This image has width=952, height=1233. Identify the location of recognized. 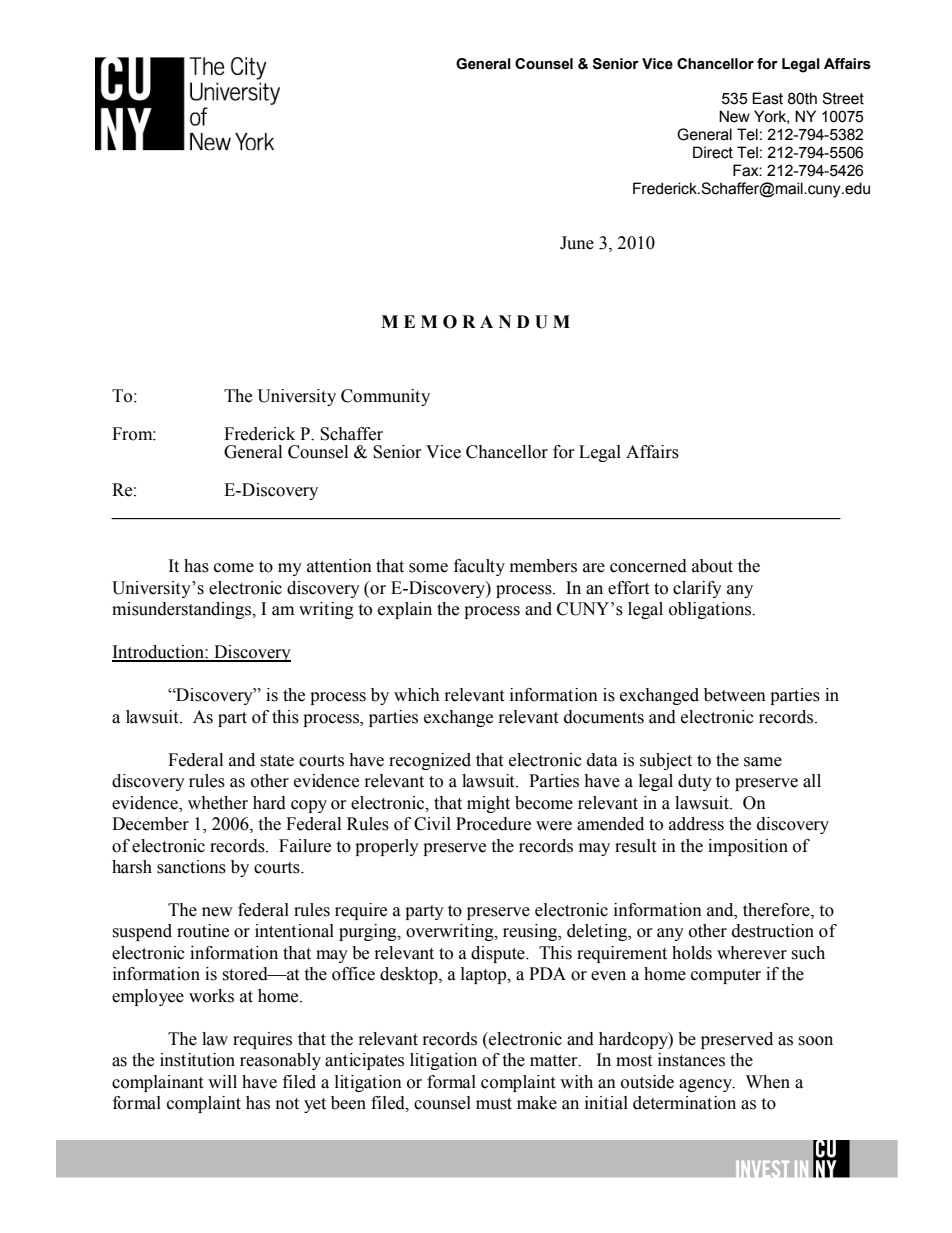
(430, 761).
